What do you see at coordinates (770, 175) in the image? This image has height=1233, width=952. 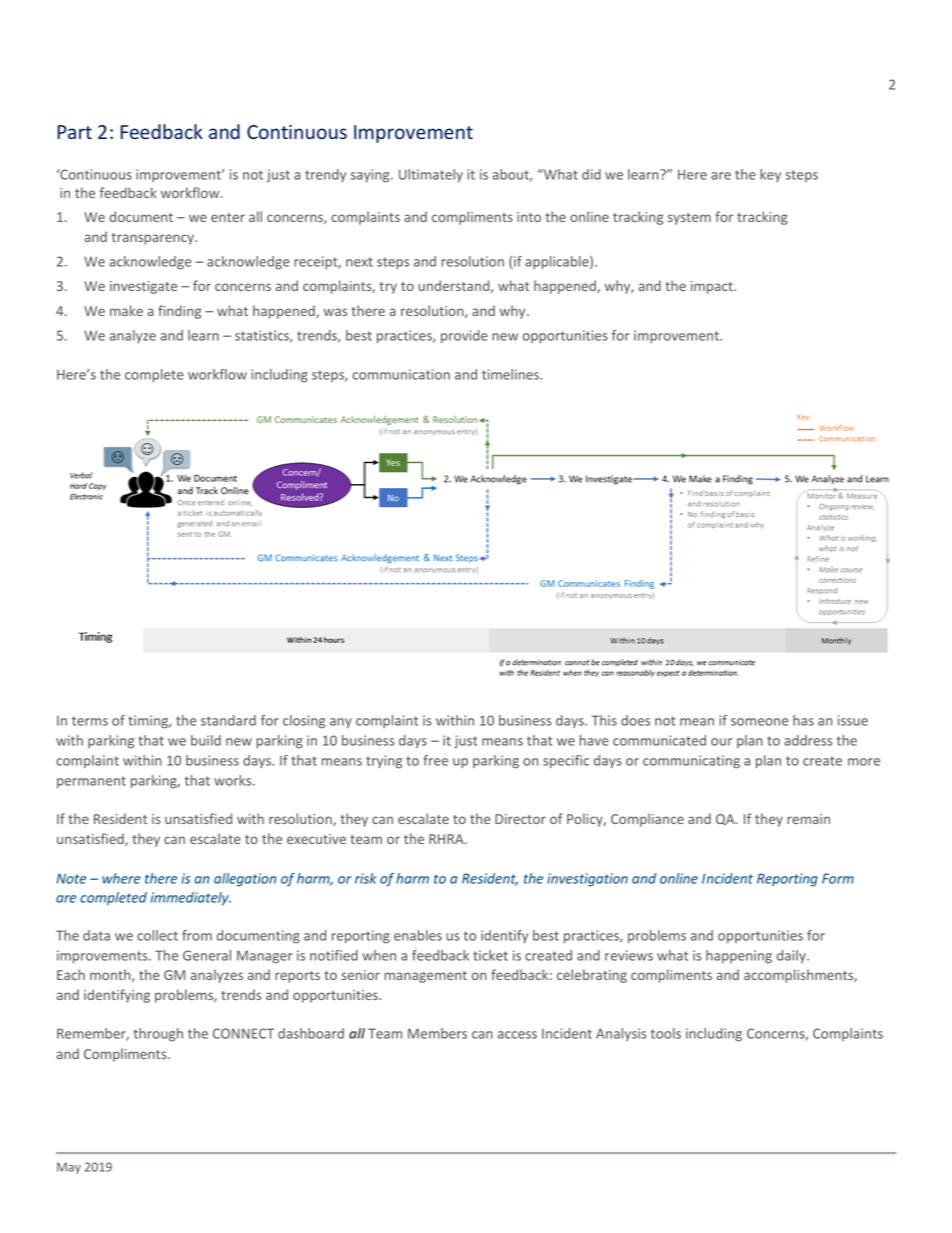 I see `key` at bounding box center [770, 175].
